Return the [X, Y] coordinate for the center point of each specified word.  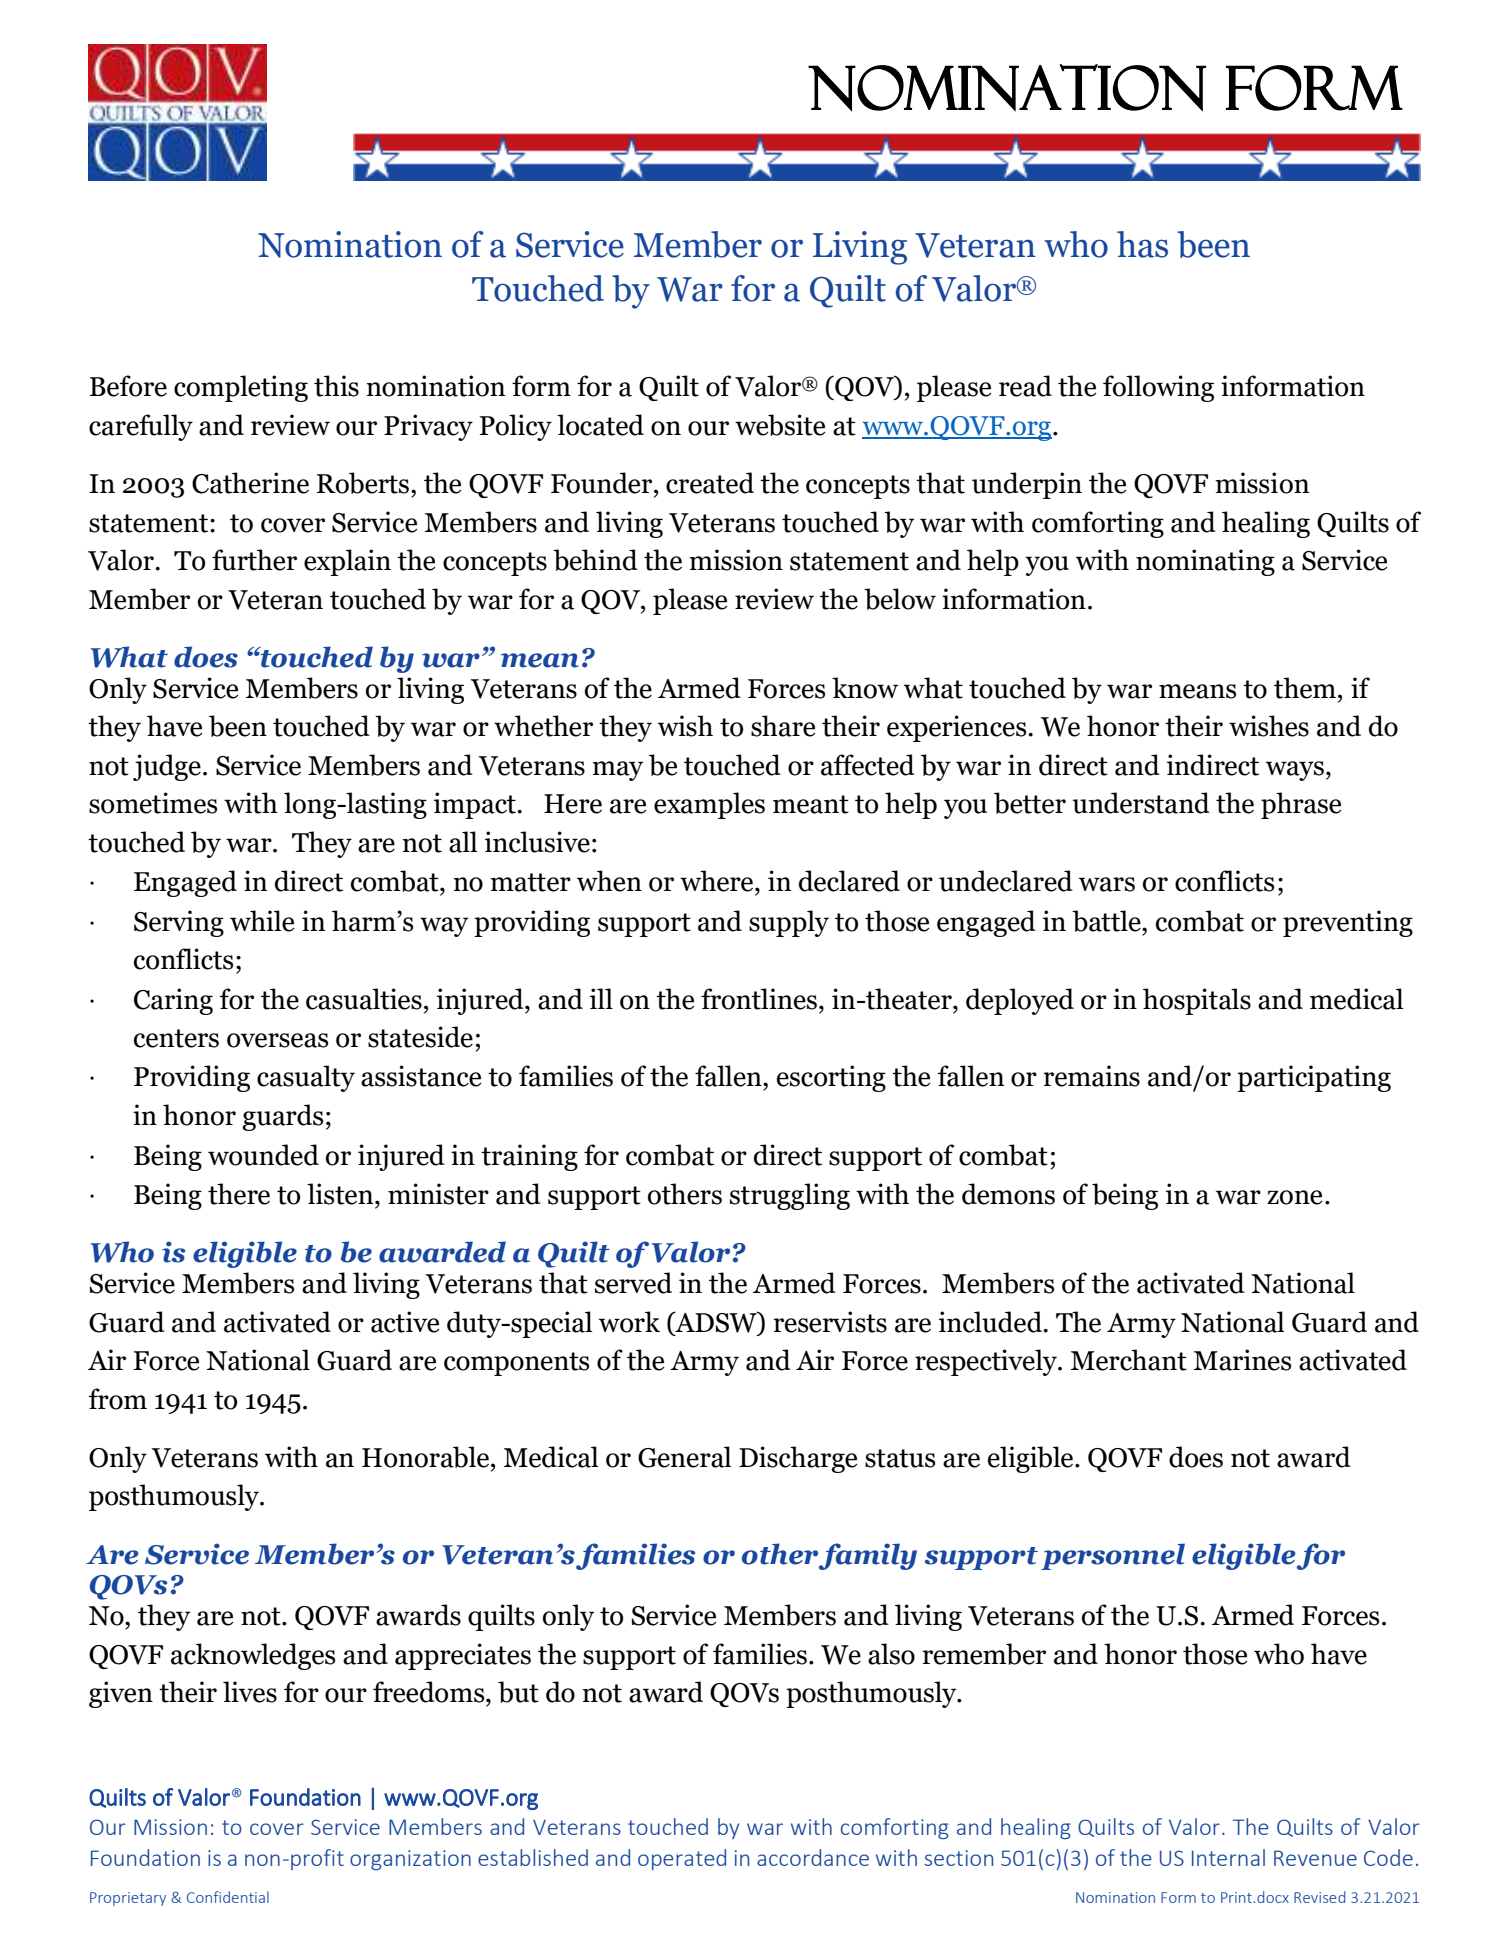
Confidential [228, 1897]
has [1142, 244]
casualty [306, 1078]
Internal [1228, 1857]
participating [1314, 1078]
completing [241, 388]
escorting [831, 1078]
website [780, 425]
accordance [813, 1857]
